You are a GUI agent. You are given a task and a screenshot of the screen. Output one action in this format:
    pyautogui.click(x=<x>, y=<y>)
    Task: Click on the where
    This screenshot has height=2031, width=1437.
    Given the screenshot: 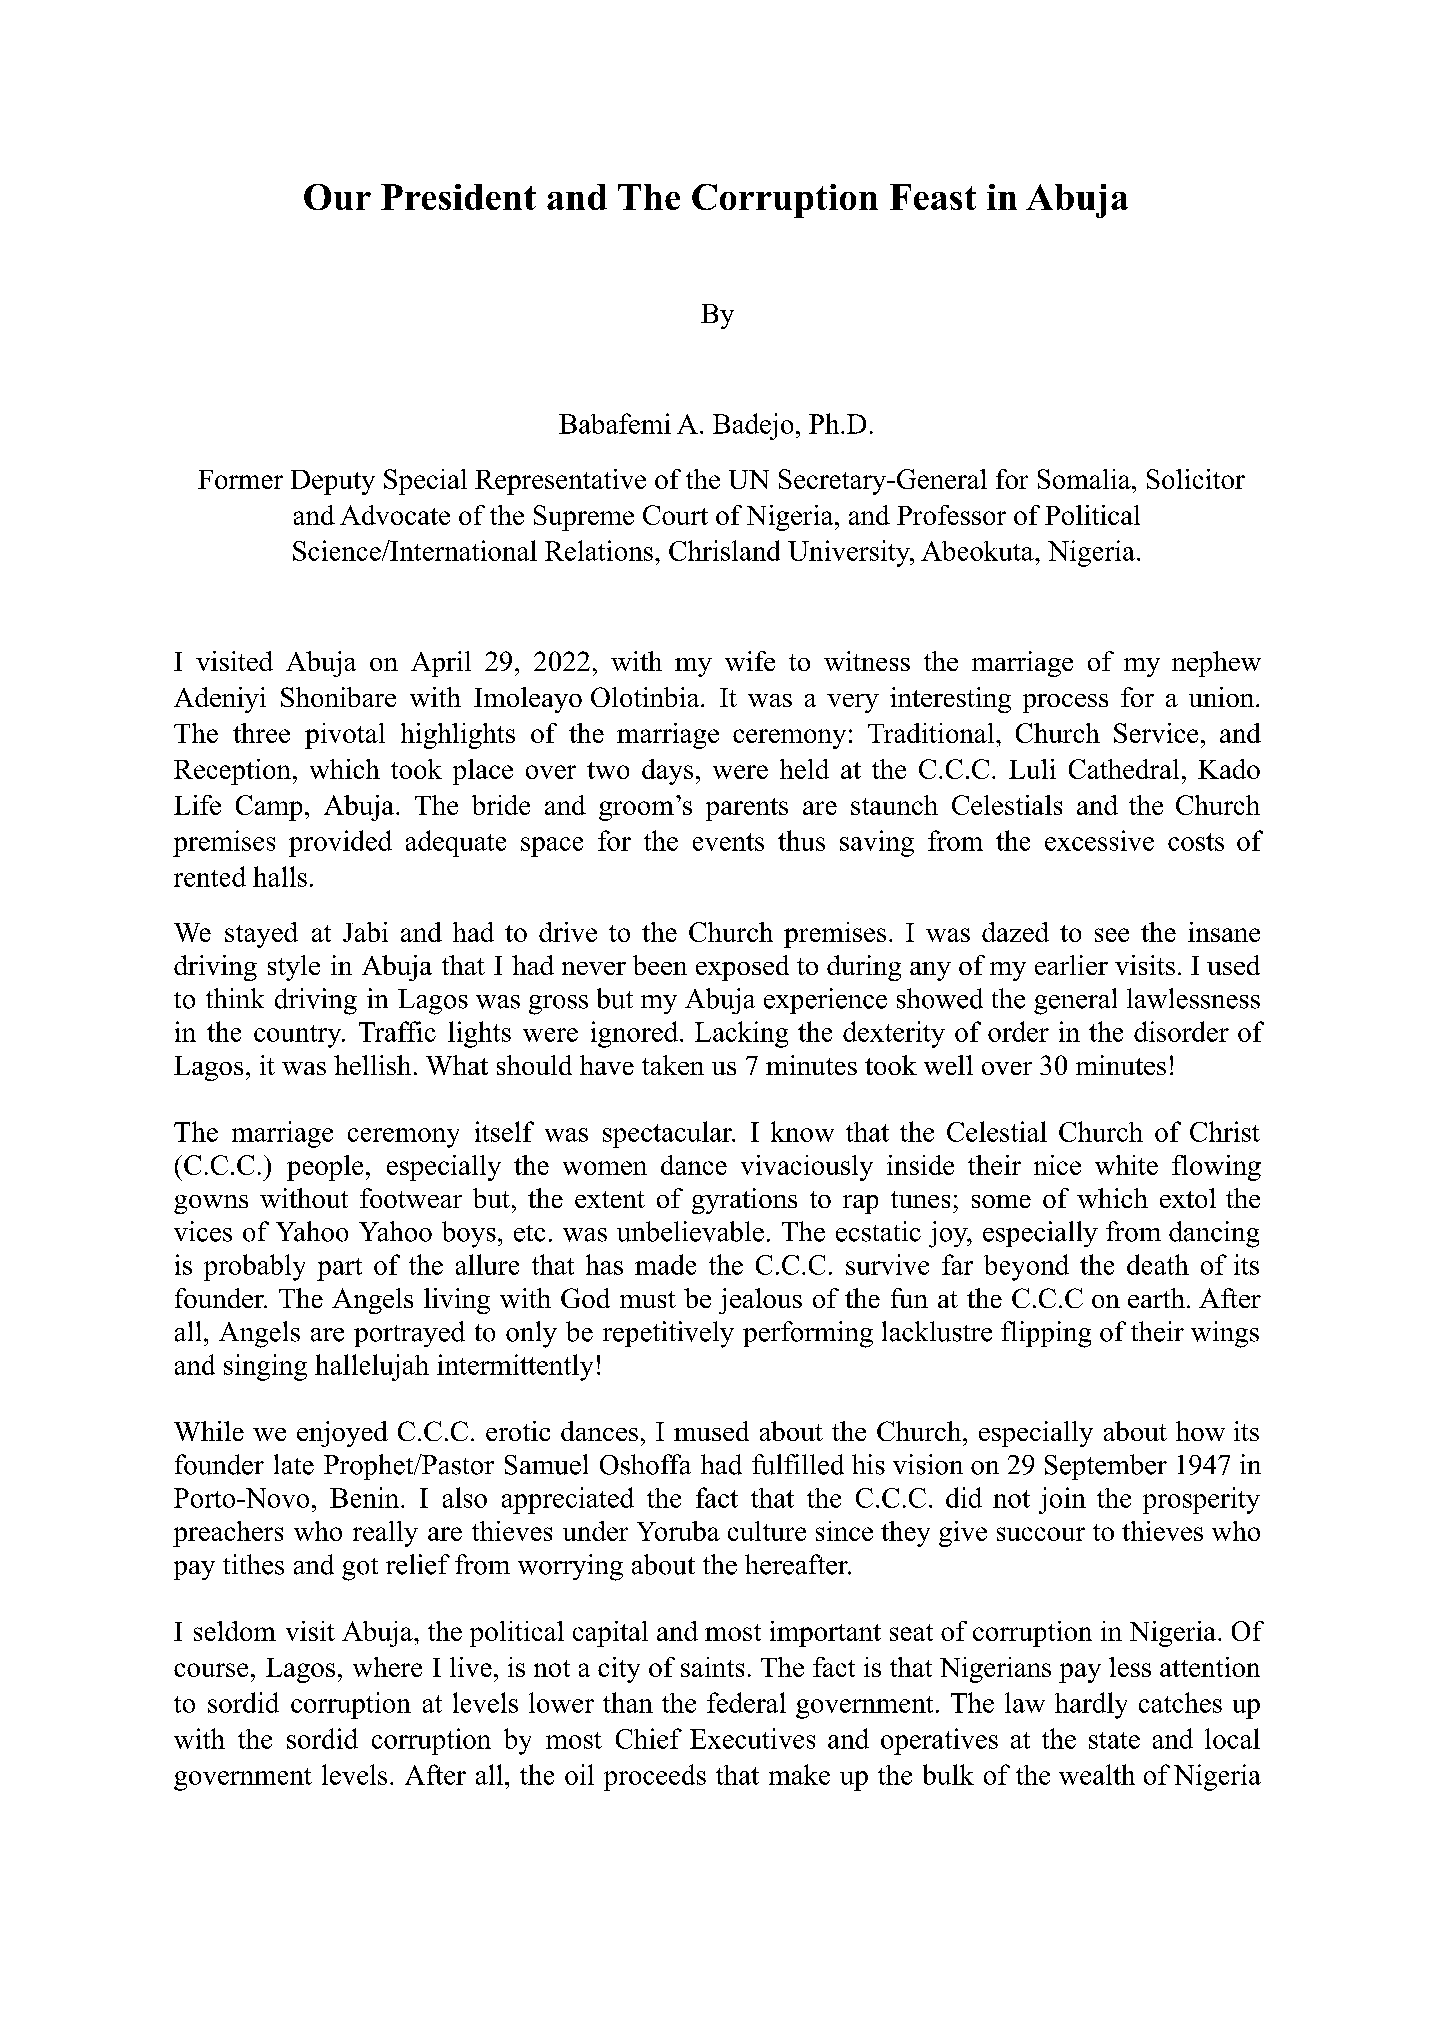 What is the action you would take?
    pyautogui.click(x=387, y=1667)
